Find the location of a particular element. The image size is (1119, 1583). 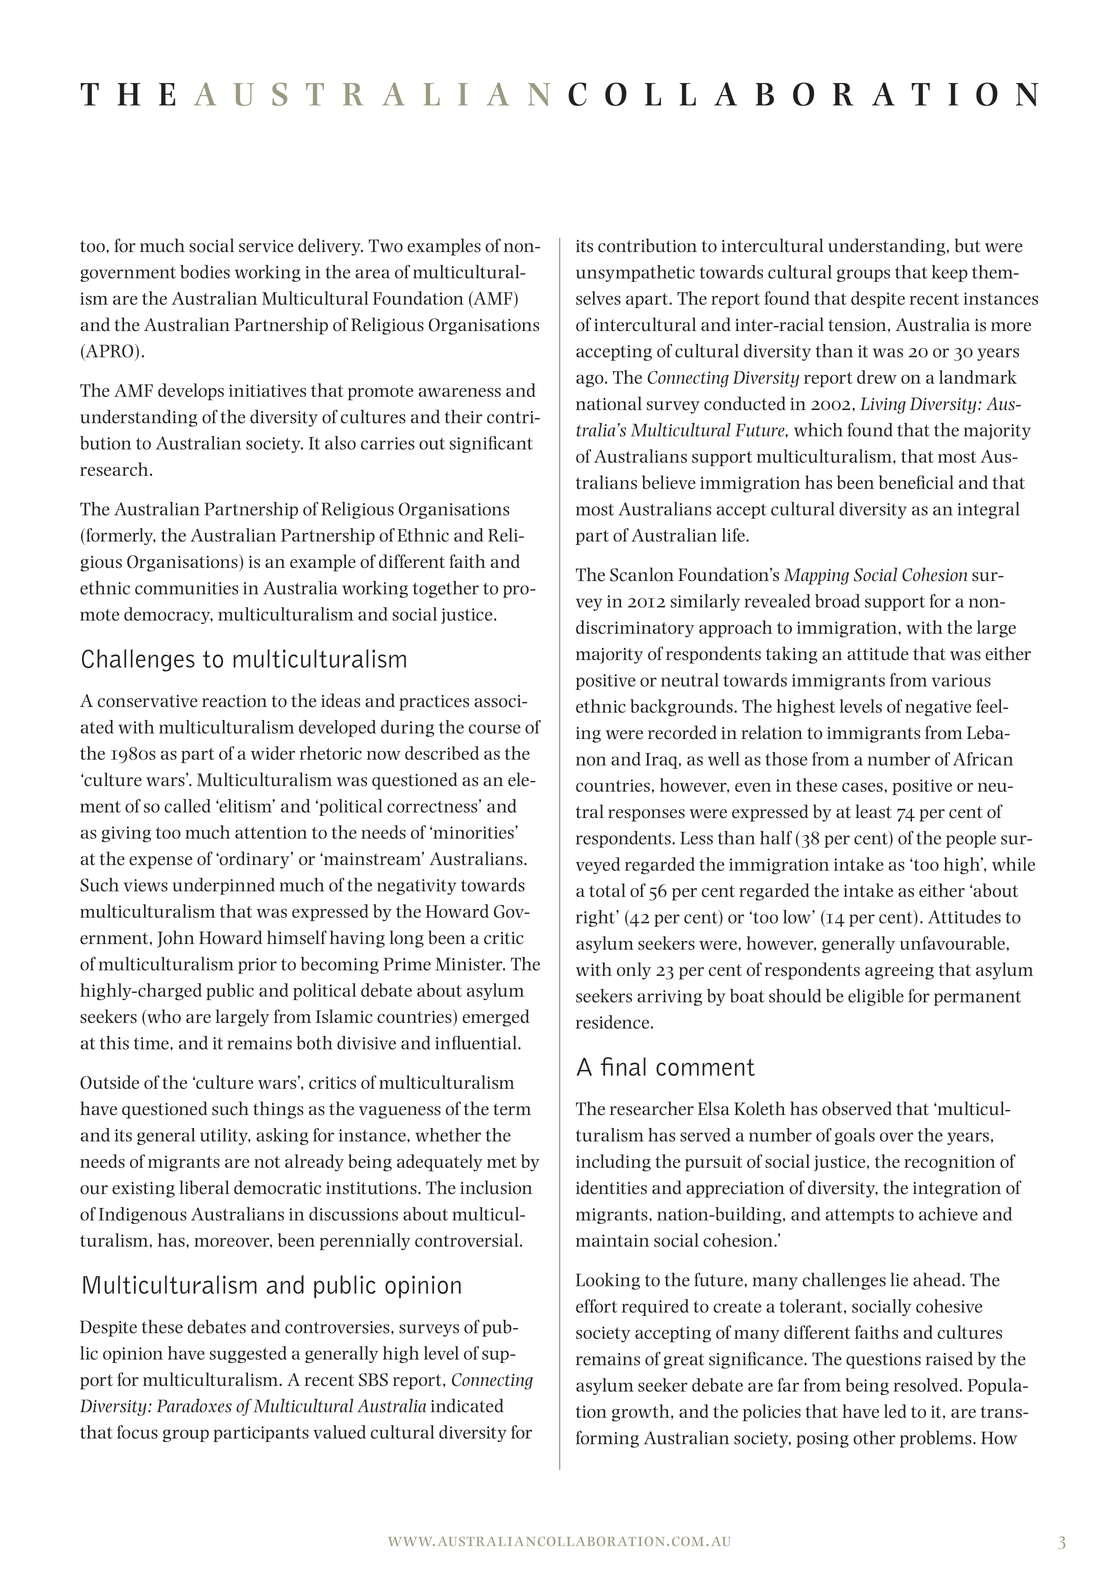

unsympathetic is located at coordinates (635, 273).
